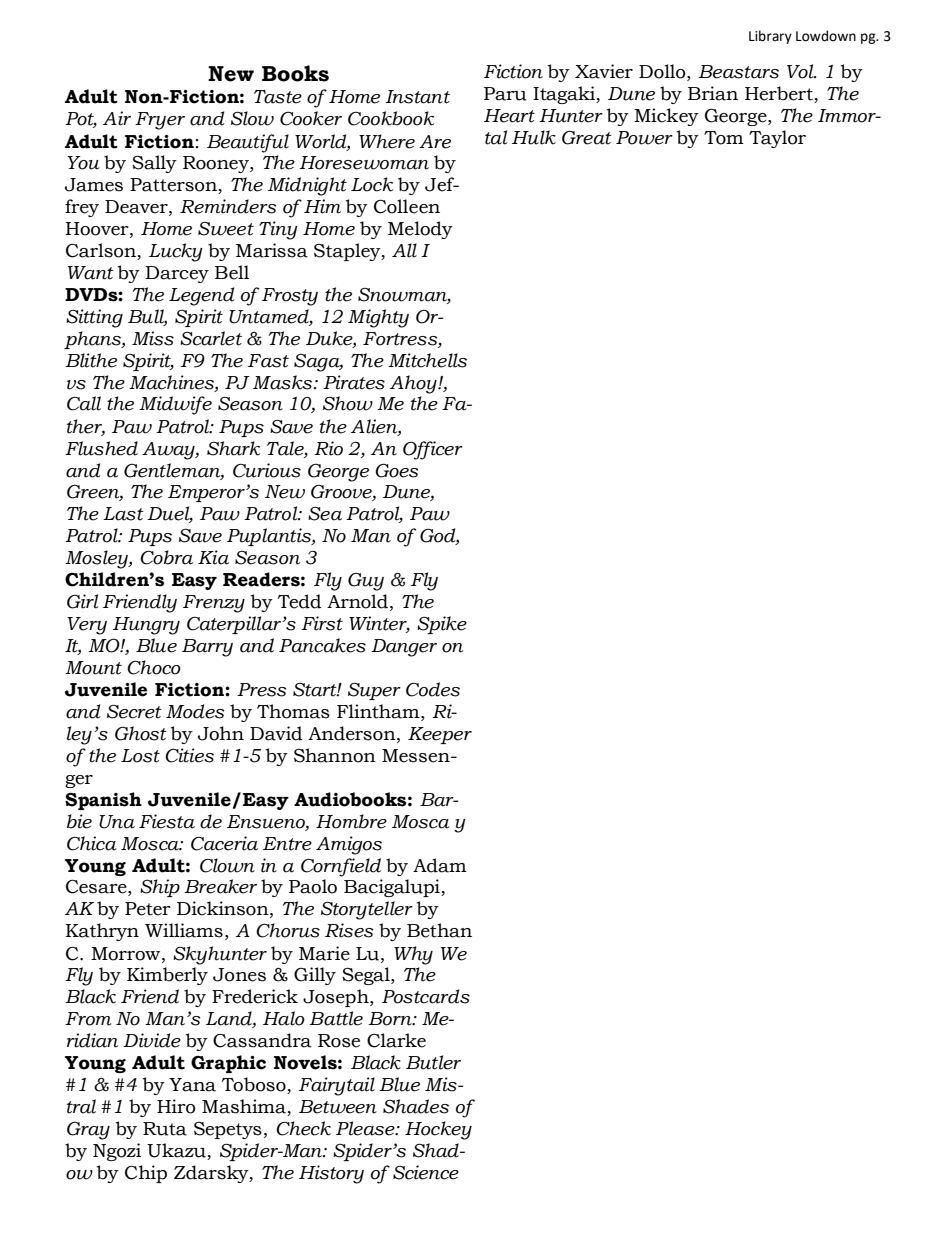 The height and width of the screenshot is (1233, 952). I want to click on Keeper, so click(440, 735).
